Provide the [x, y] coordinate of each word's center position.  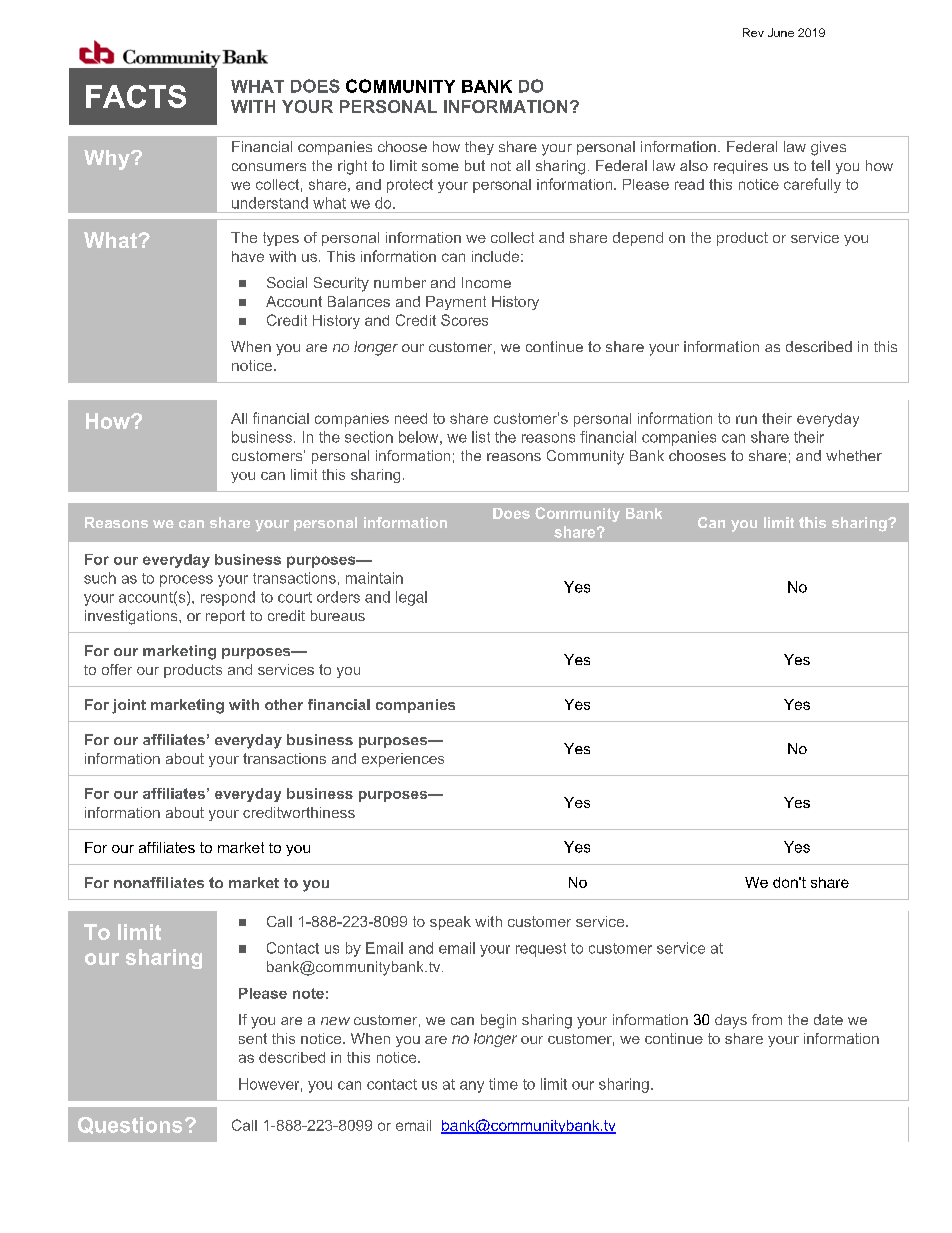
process [186, 581]
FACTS [136, 96]
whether [854, 455]
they [479, 148]
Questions [130, 1125]
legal [411, 598]
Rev [753, 32]
